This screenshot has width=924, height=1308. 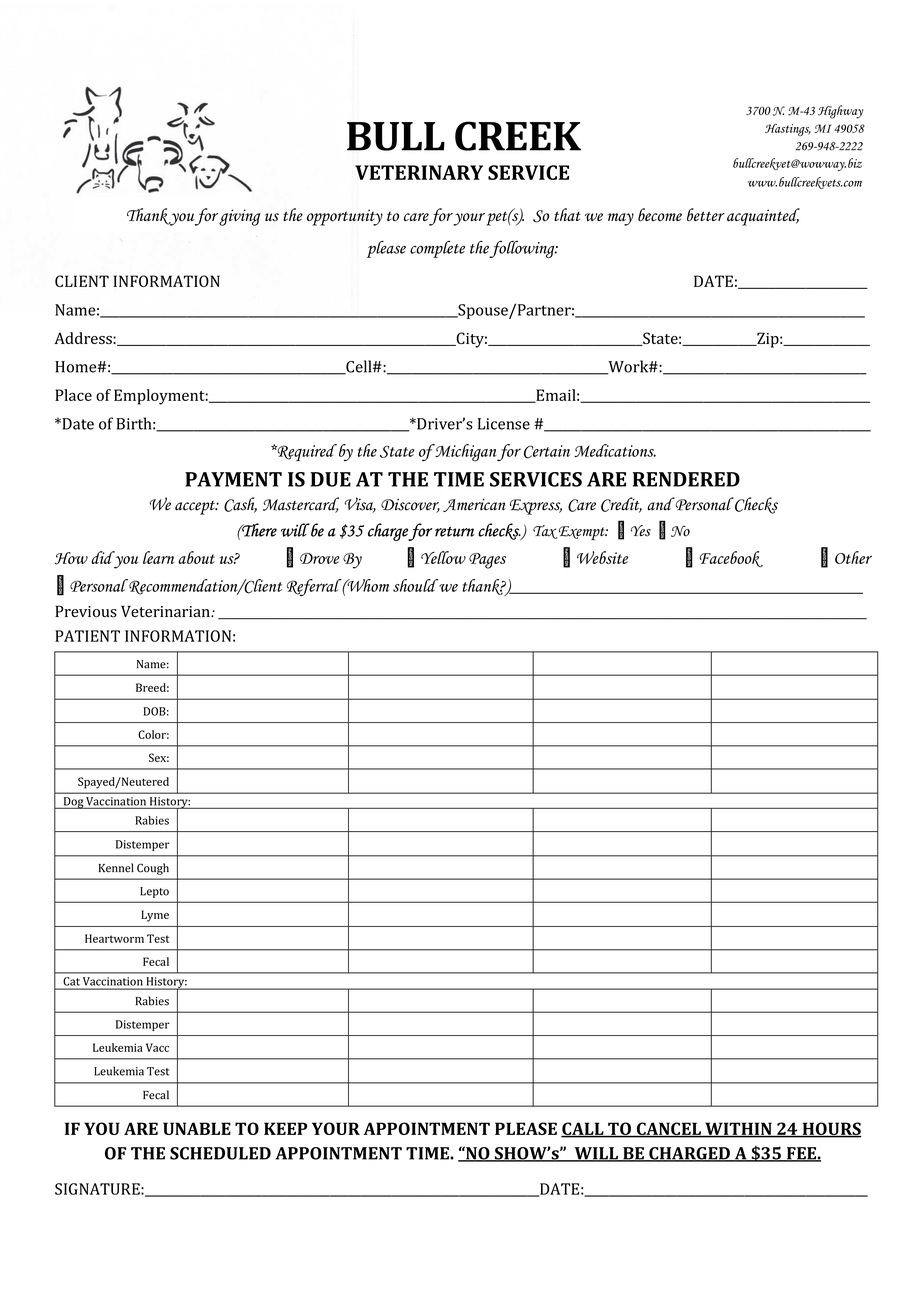 I want to click on CALL, so click(x=583, y=1129).
